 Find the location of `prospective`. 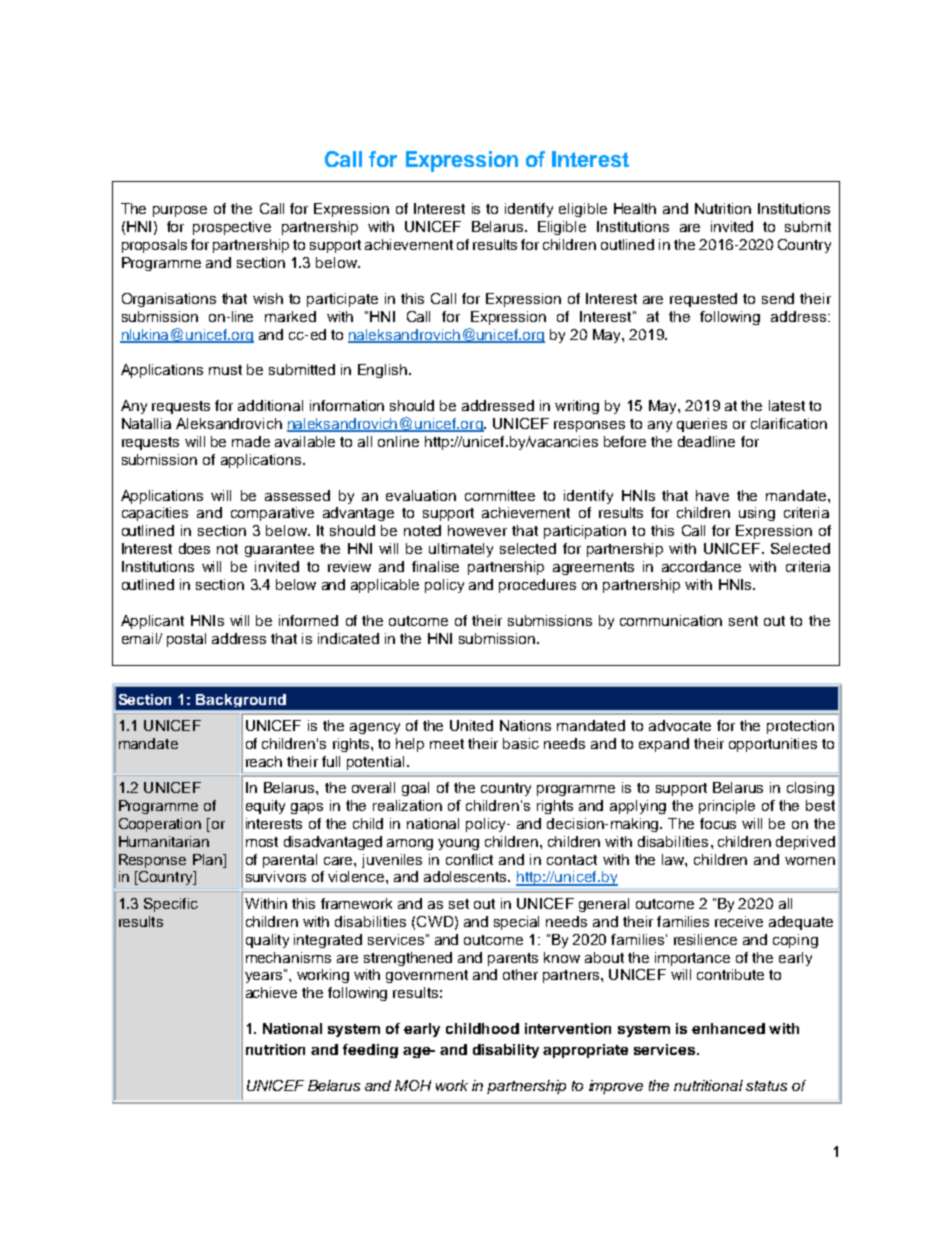

prospective is located at coordinates (232, 228).
